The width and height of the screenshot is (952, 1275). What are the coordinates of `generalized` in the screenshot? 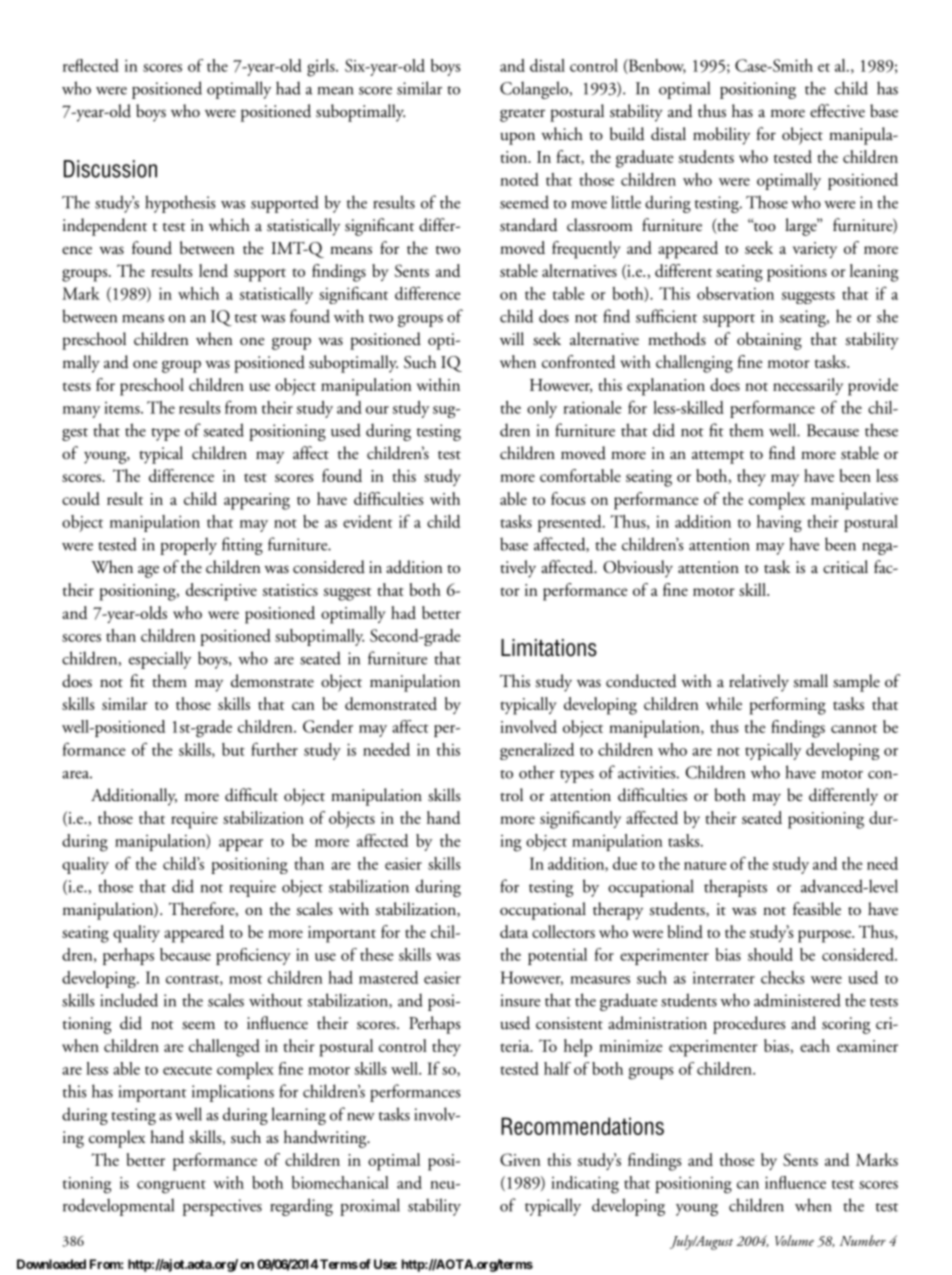 It's located at (537, 751).
